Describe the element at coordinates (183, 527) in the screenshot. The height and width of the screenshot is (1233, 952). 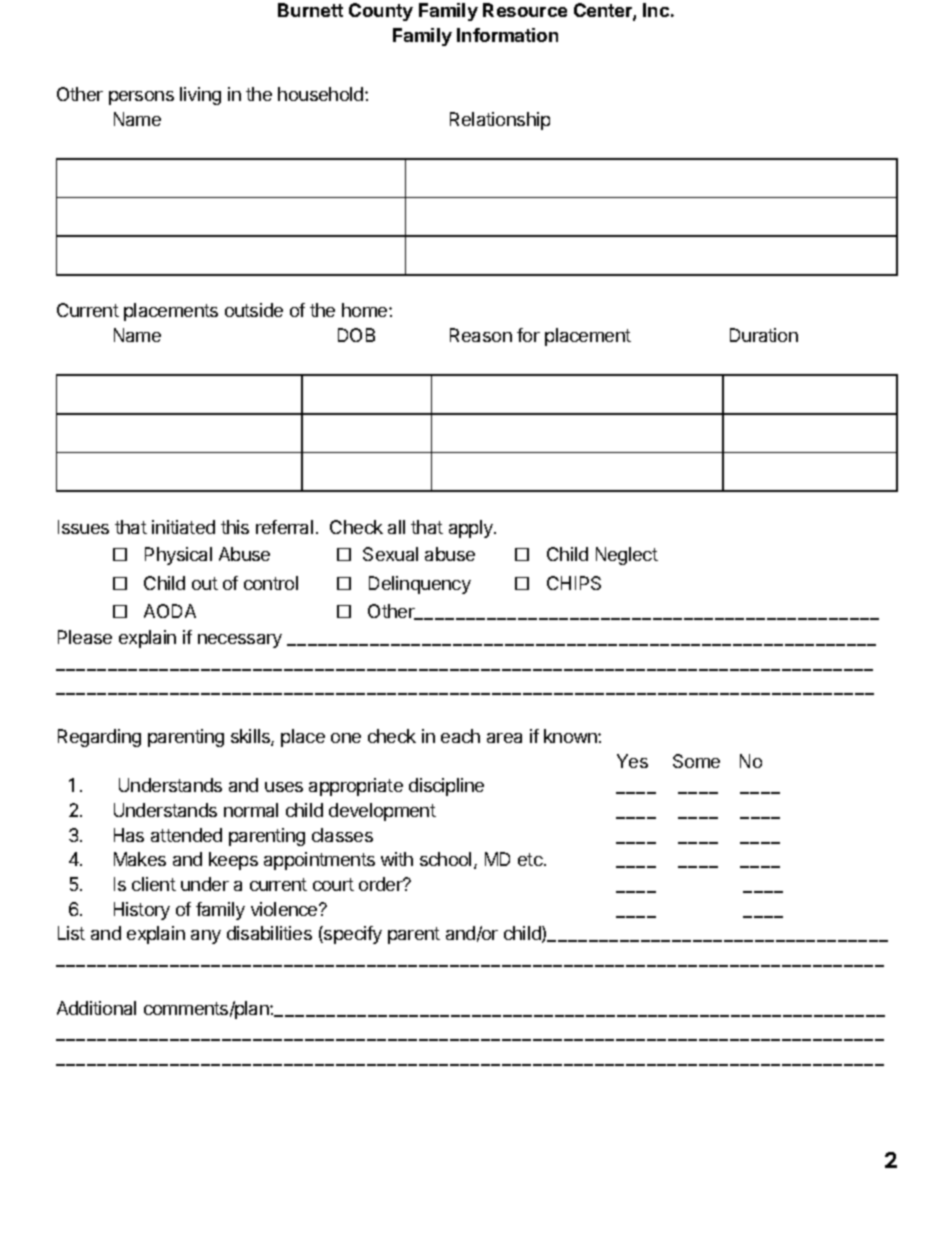
I see `initiated` at that location.
